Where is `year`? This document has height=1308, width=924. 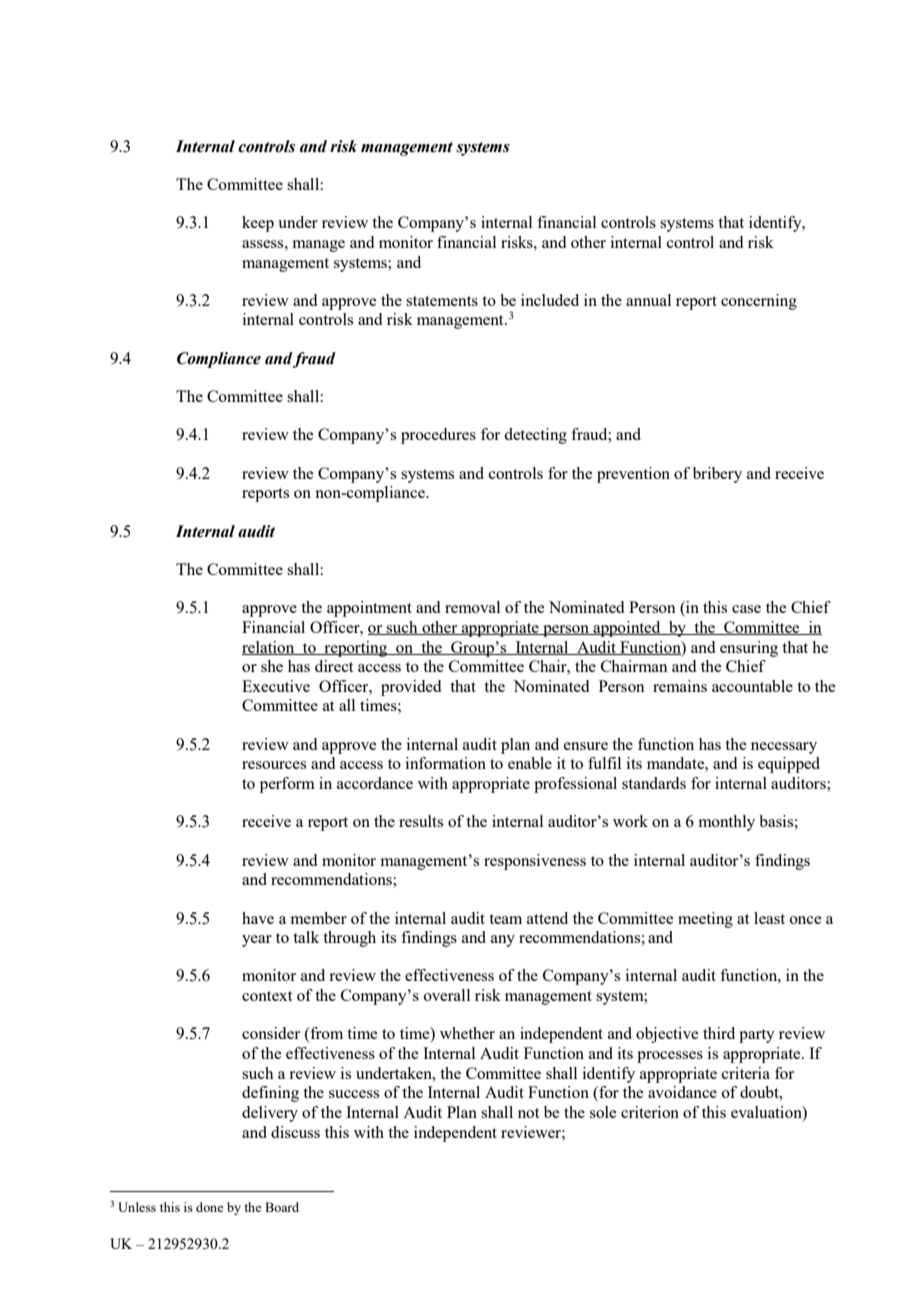 year is located at coordinates (257, 941).
